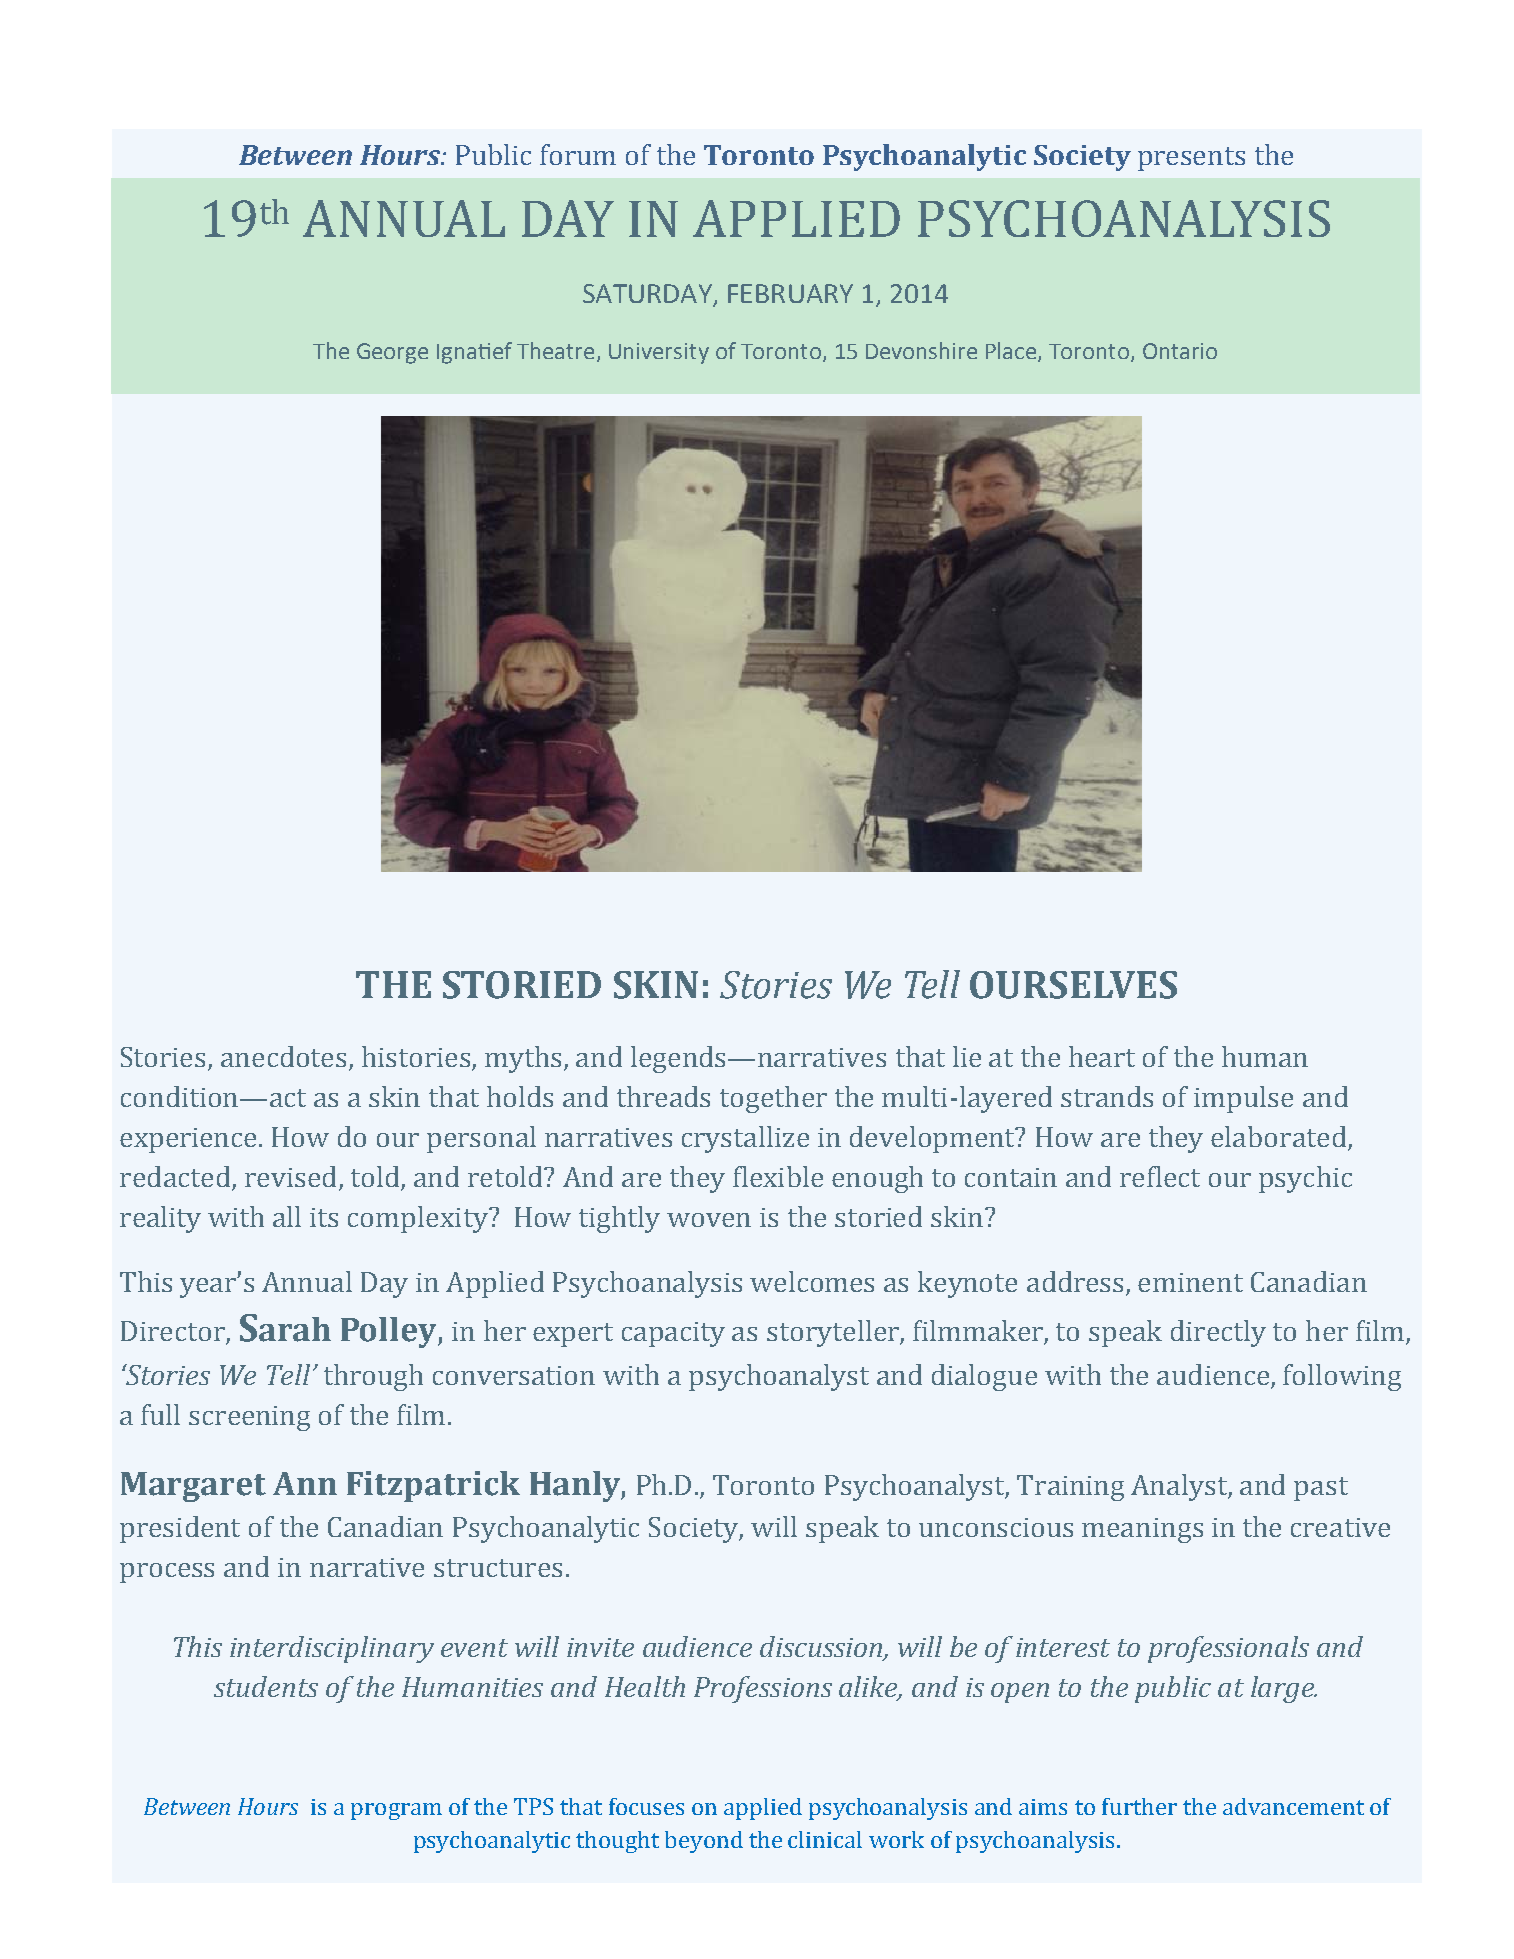 The image size is (1514, 1959). What do you see at coordinates (773, 1099) in the document?
I see `together` at bounding box center [773, 1099].
